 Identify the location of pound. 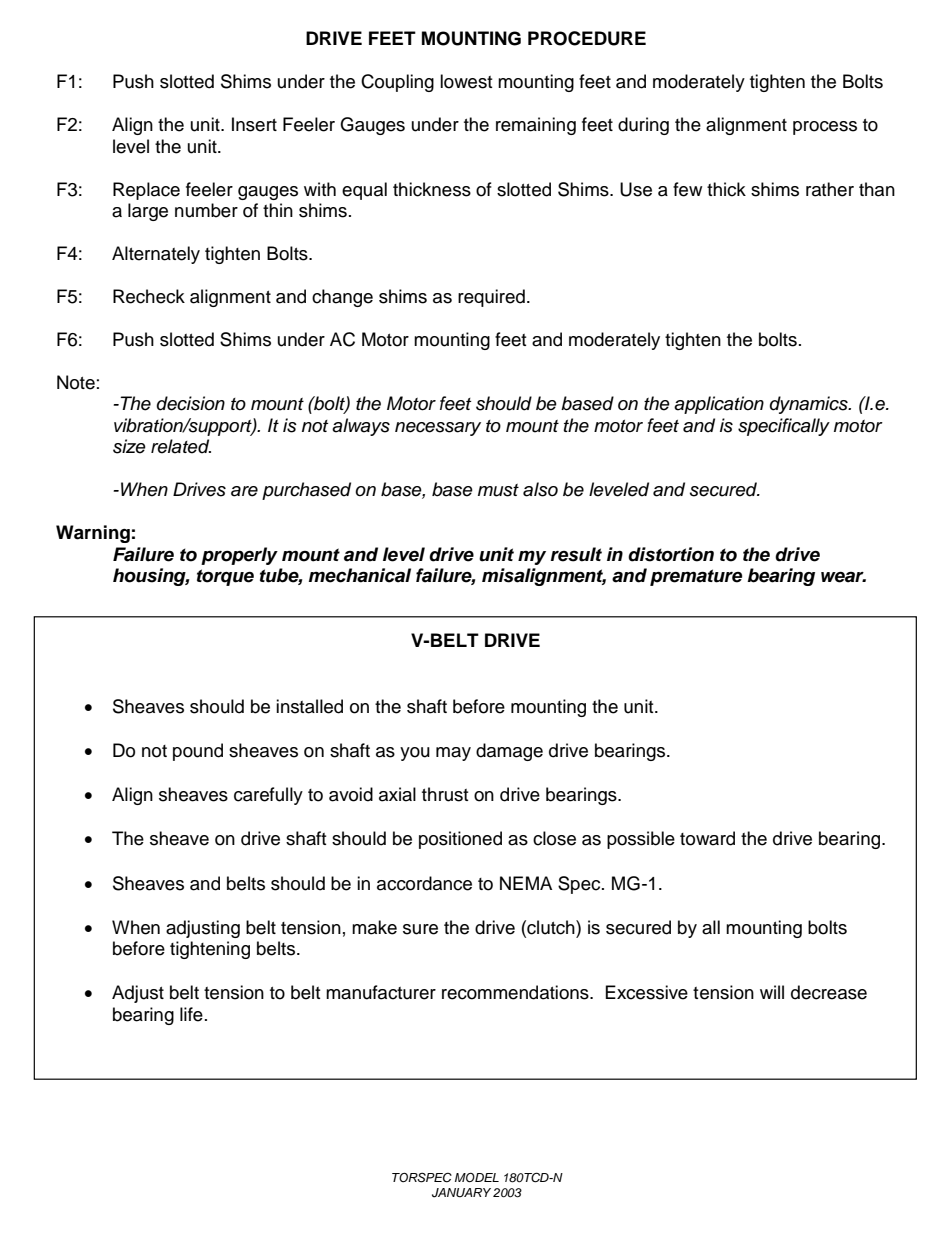
(198, 752).
